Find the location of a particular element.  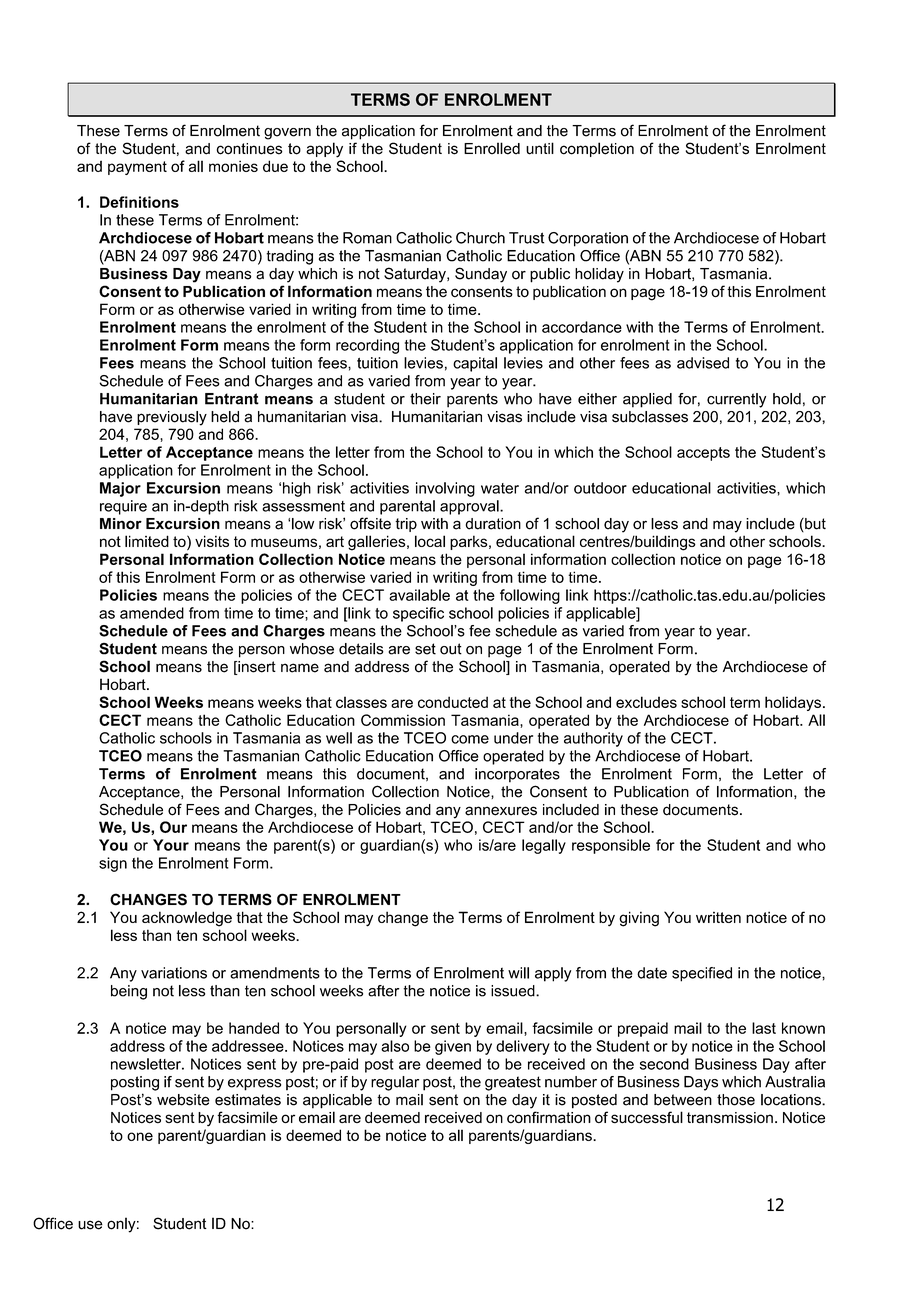

website is located at coordinates (183, 1100).
